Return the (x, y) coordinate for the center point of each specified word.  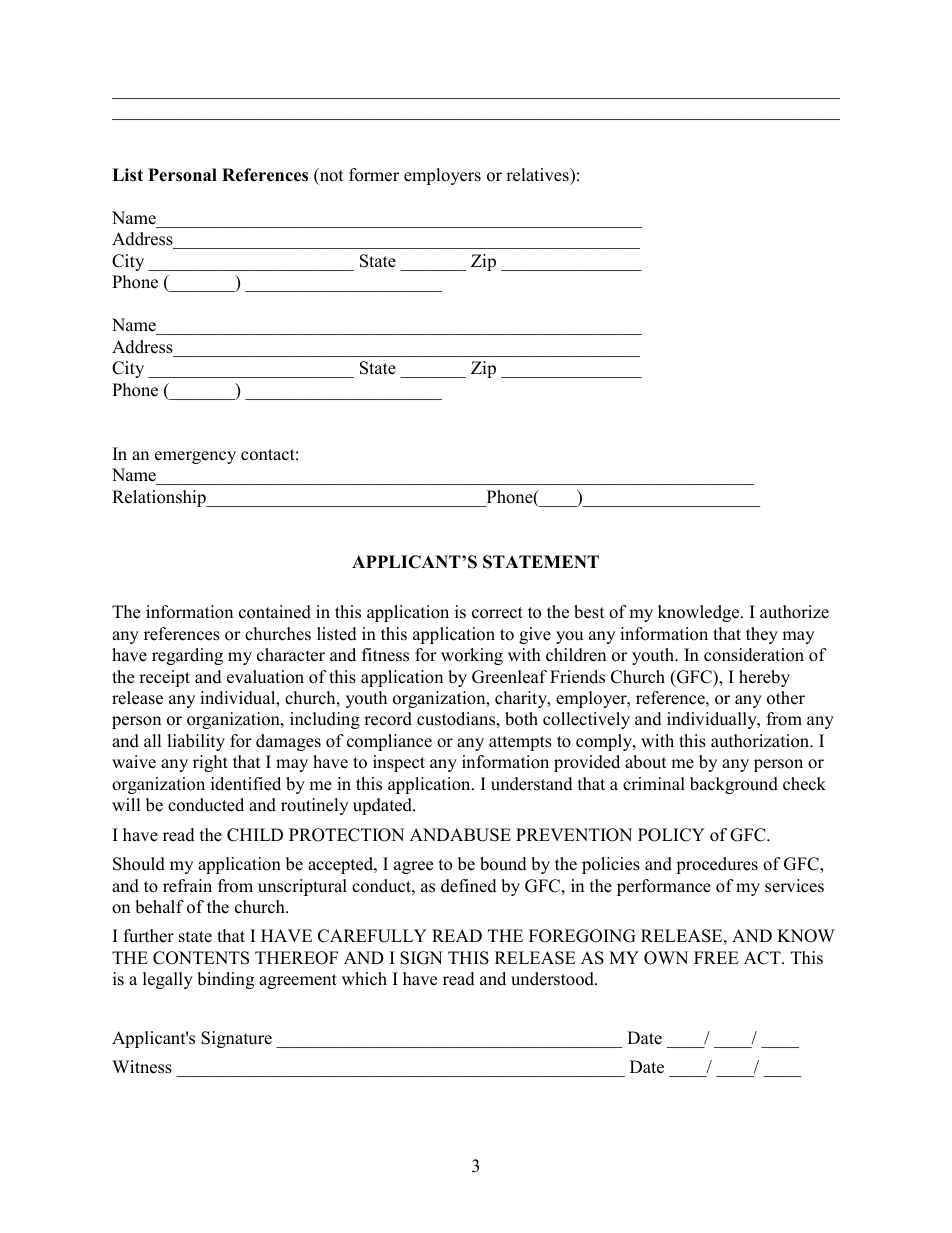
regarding (187, 656)
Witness (142, 1067)
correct (497, 613)
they (762, 635)
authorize (794, 612)
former (374, 175)
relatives (538, 175)
